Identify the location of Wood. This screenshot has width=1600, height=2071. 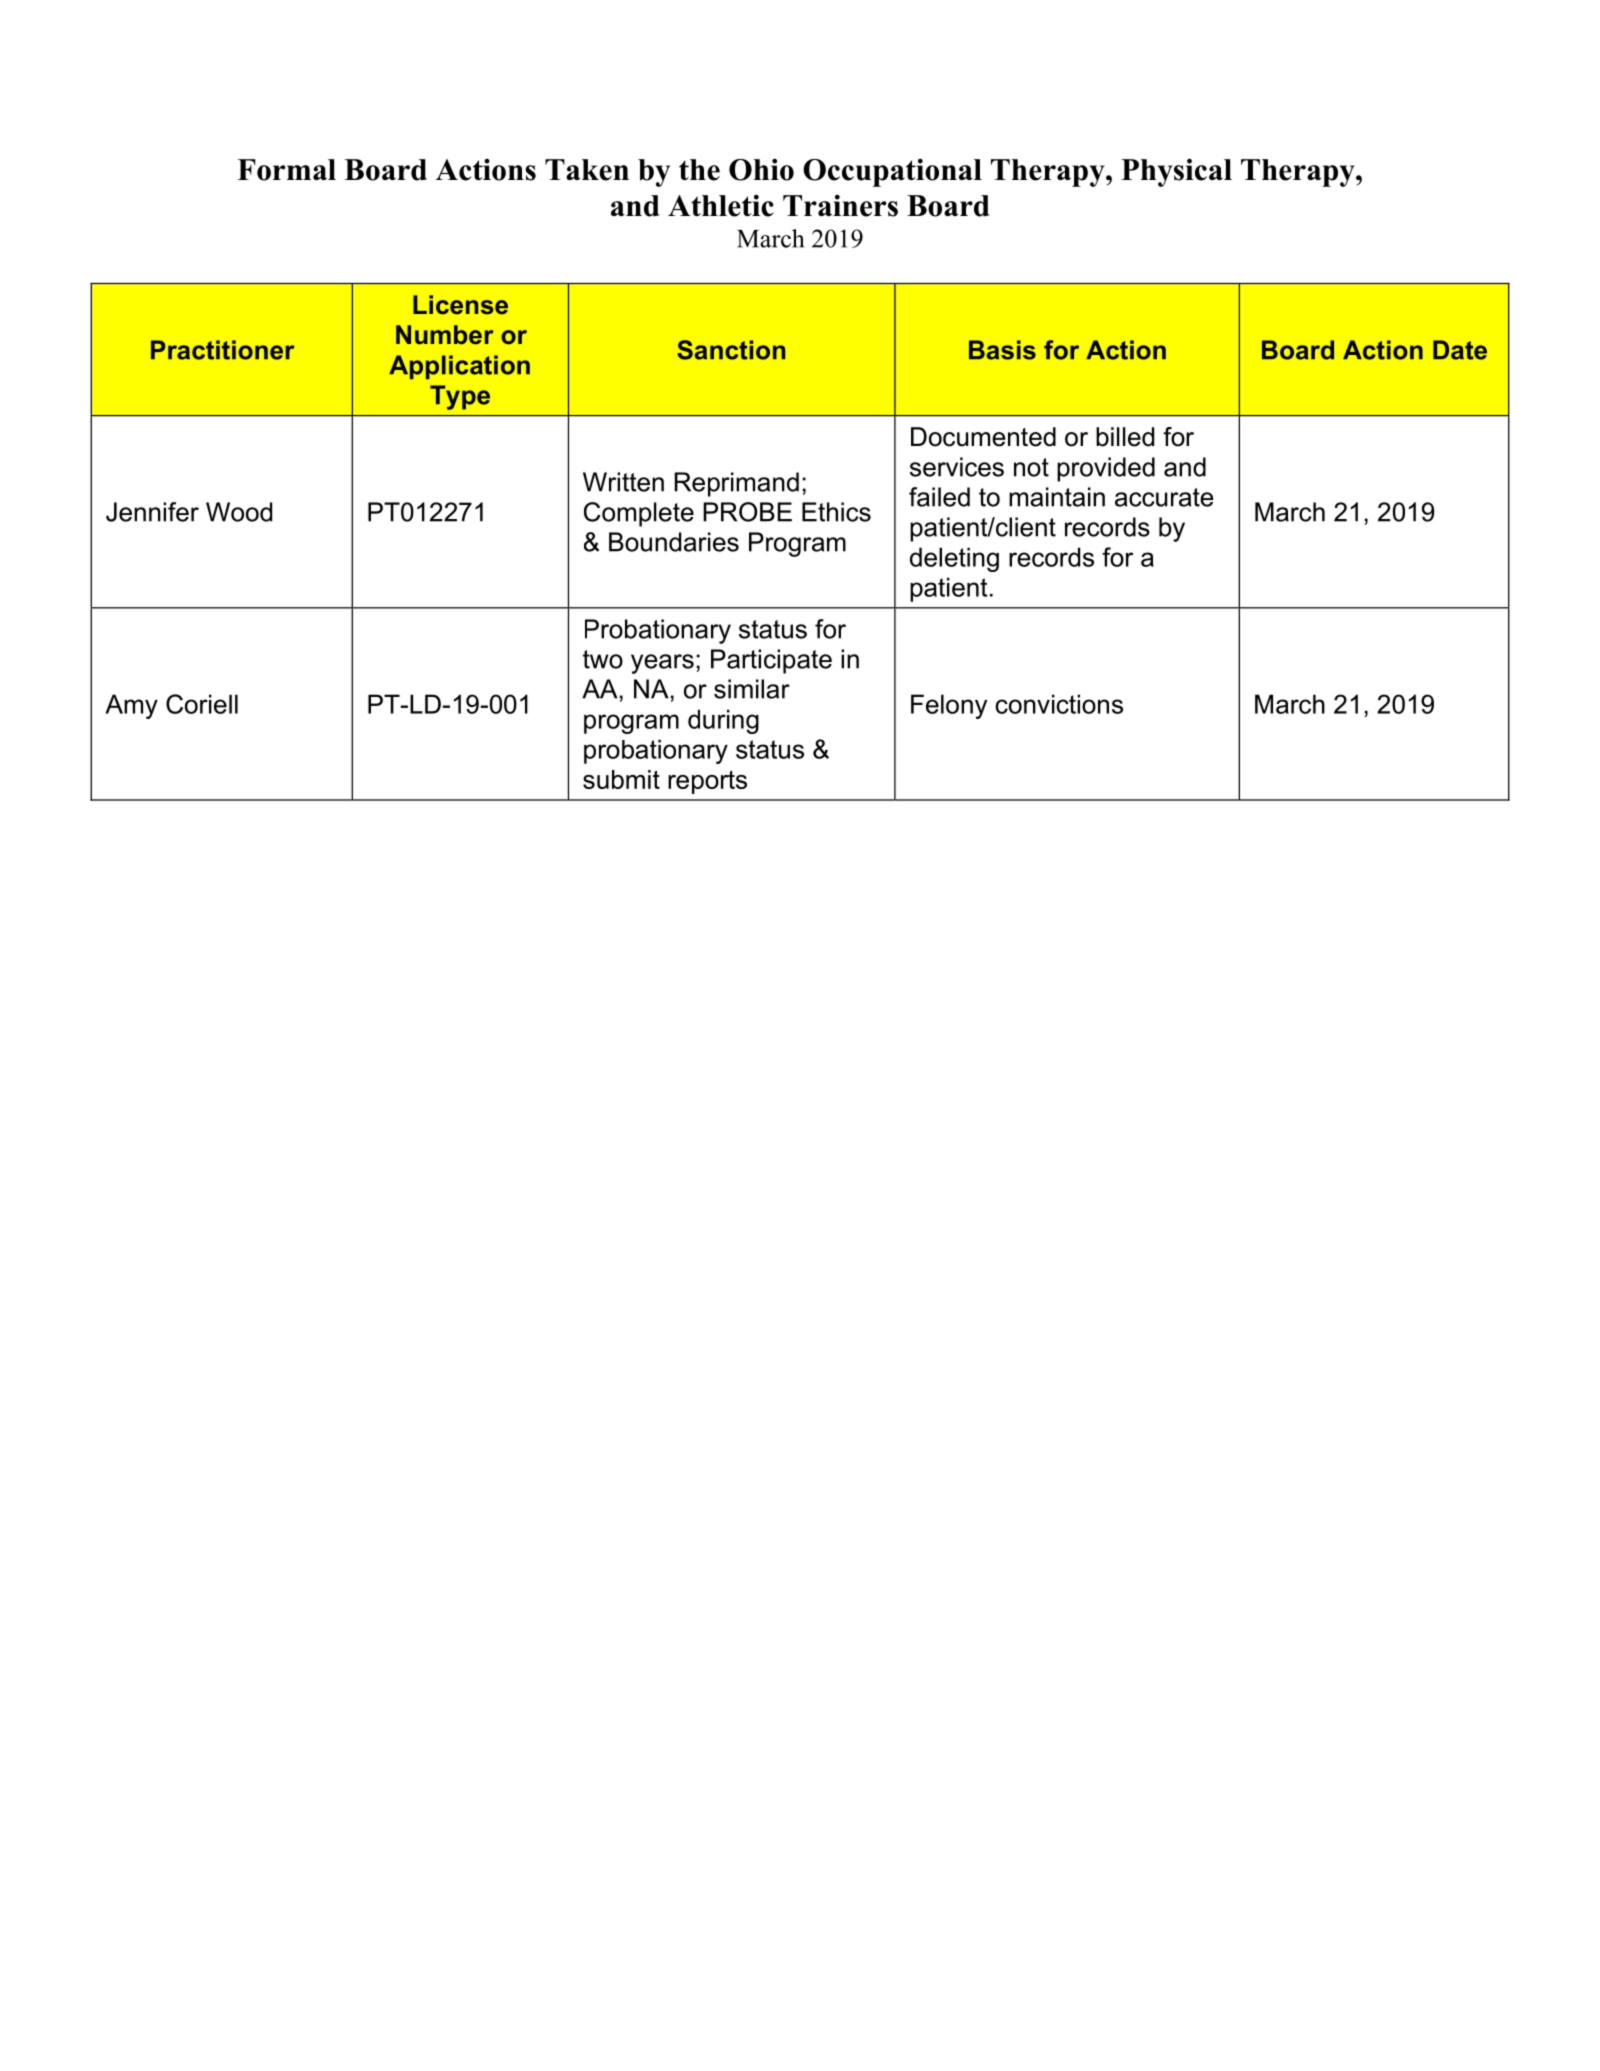
(239, 512).
